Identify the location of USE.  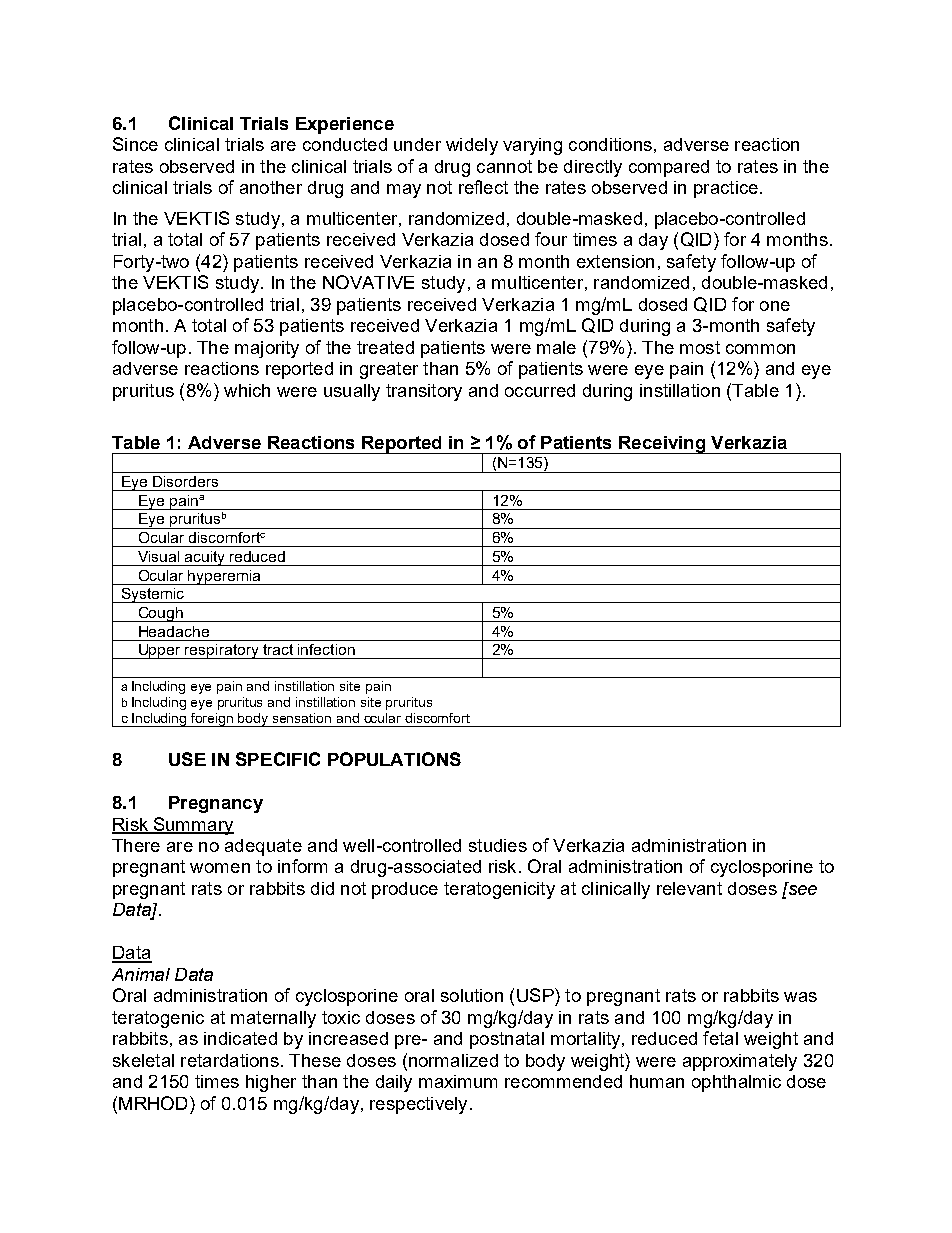
(187, 759).
